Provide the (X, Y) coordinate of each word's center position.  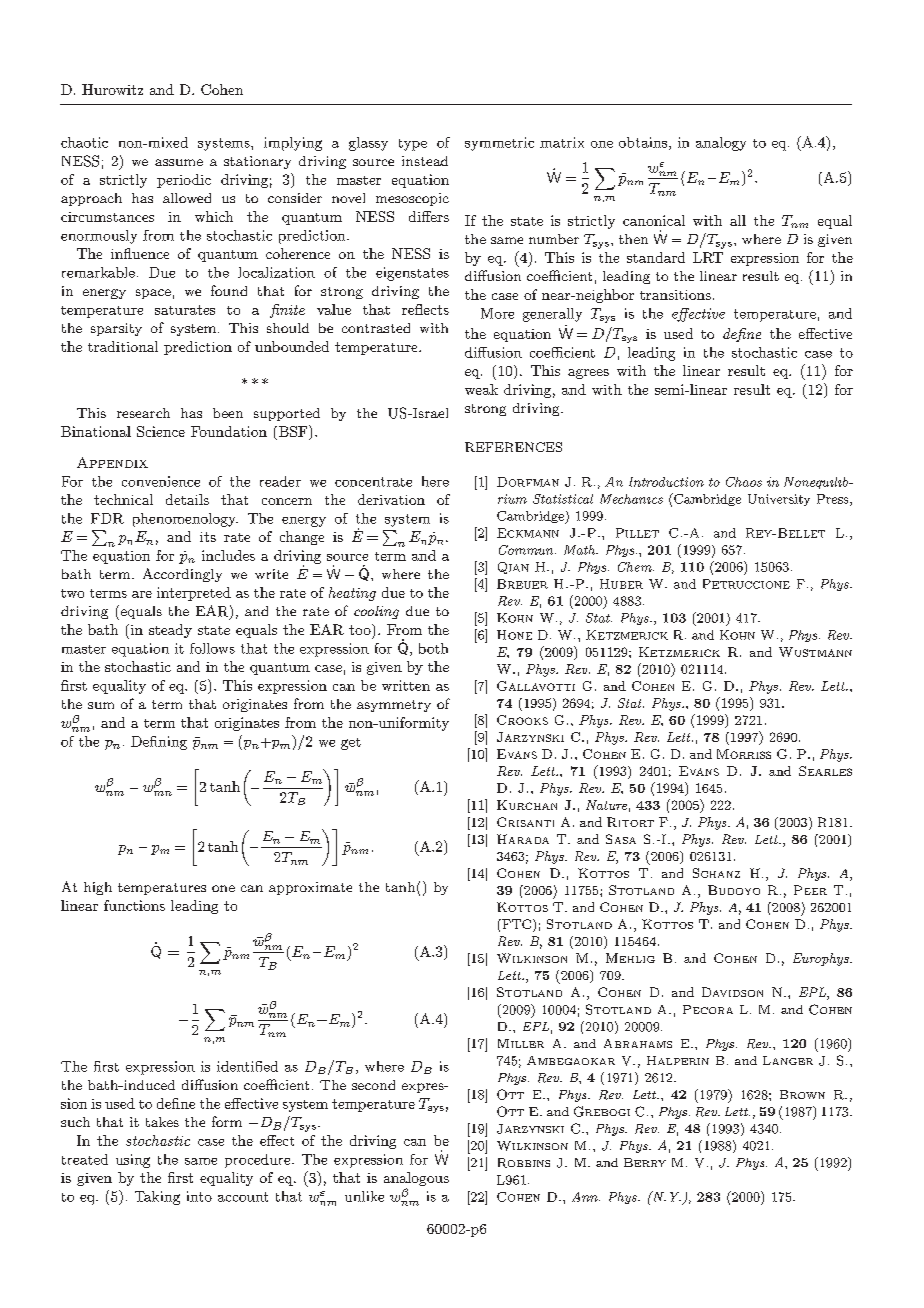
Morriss (744, 754)
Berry (645, 1162)
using (133, 1161)
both (433, 648)
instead (425, 161)
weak (481, 389)
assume (179, 162)
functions (134, 905)
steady (170, 631)
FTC (517, 925)
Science (161, 431)
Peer (810, 890)
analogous (416, 1180)
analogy (721, 144)
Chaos (744, 482)
